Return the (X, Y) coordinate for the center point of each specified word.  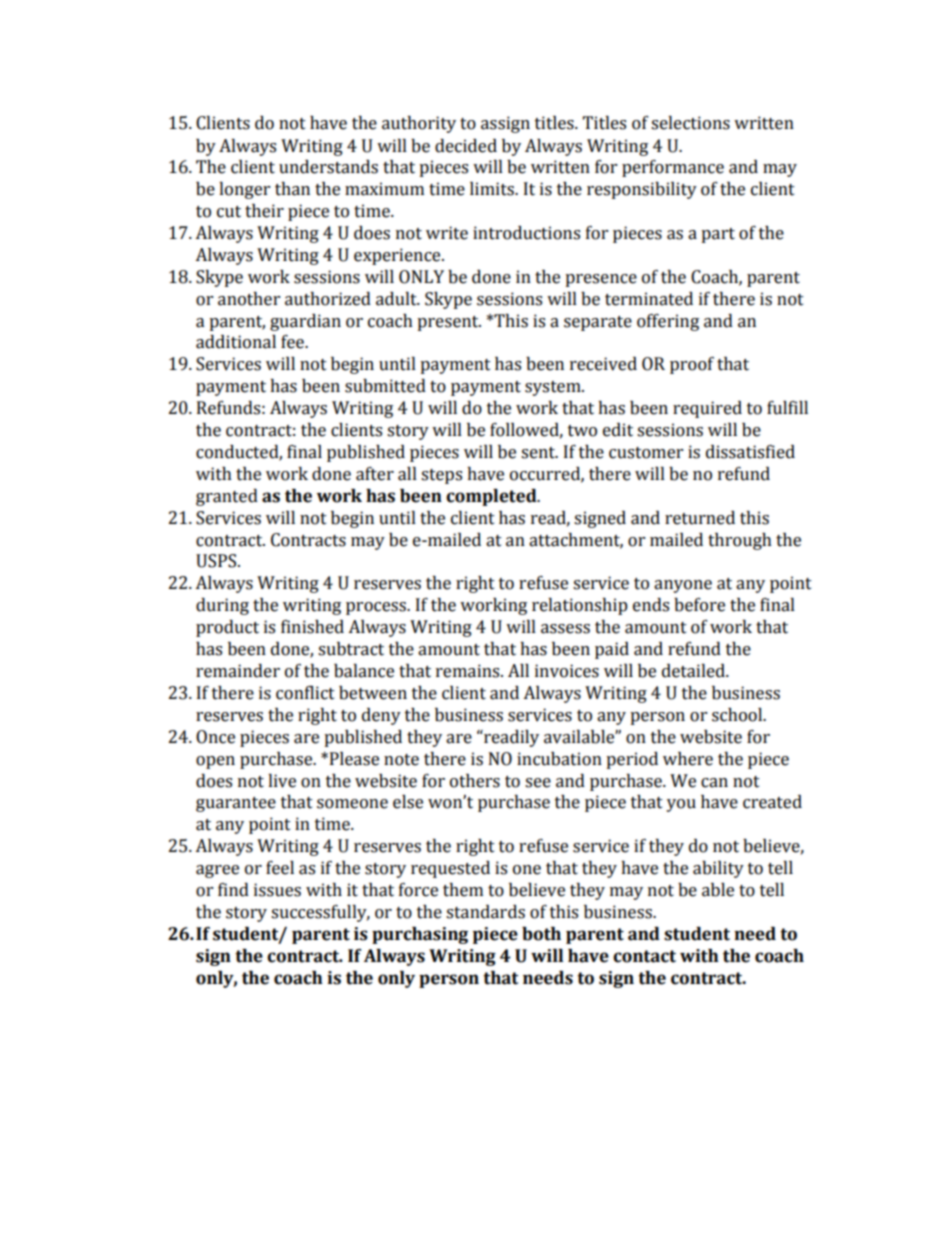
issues (277, 890)
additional (236, 342)
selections (690, 123)
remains (469, 671)
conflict (305, 692)
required (707, 409)
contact (644, 956)
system (554, 388)
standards (485, 912)
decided (466, 146)
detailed (694, 671)
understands (328, 167)
